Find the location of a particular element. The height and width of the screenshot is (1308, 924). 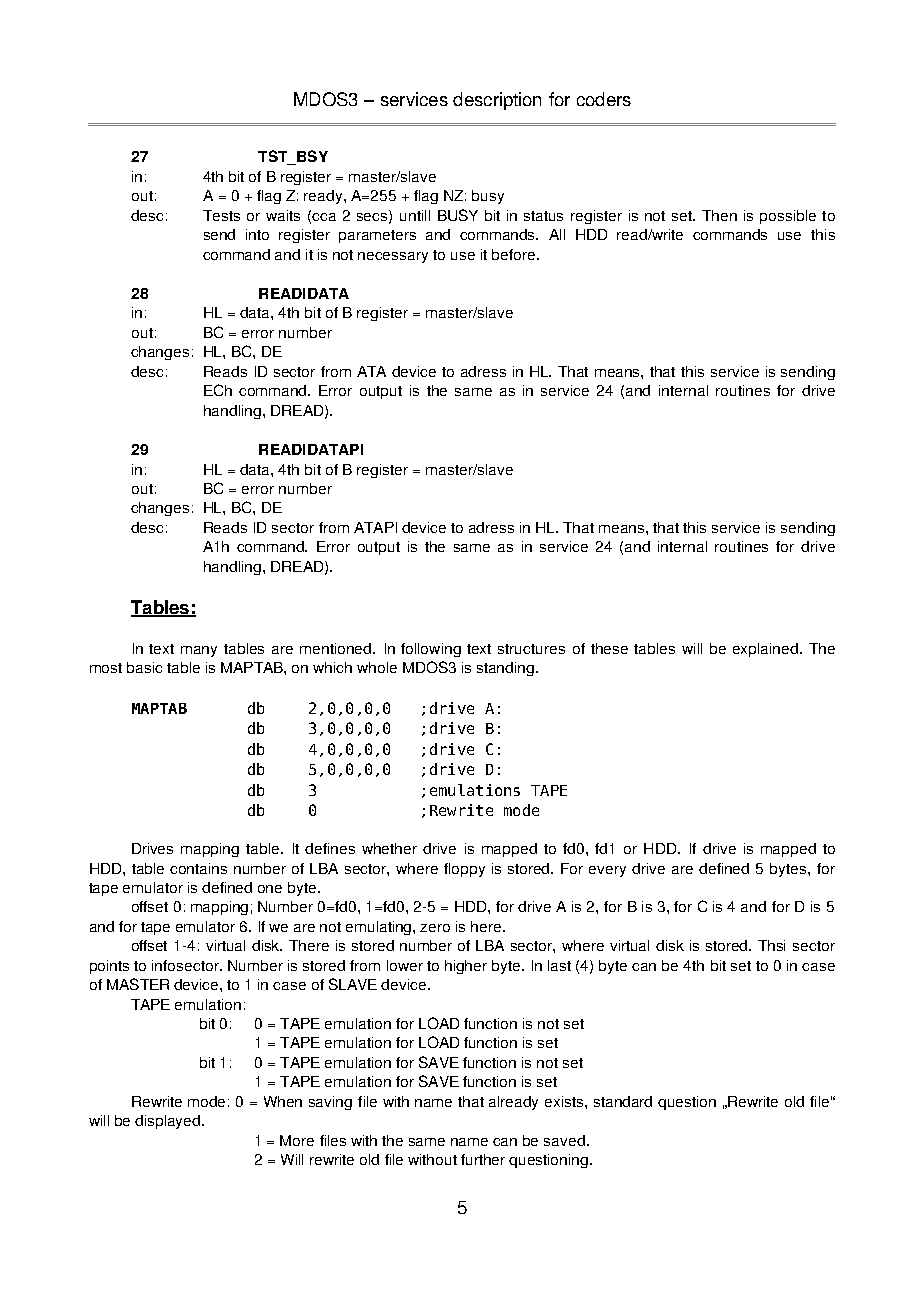

untill is located at coordinates (415, 215).
